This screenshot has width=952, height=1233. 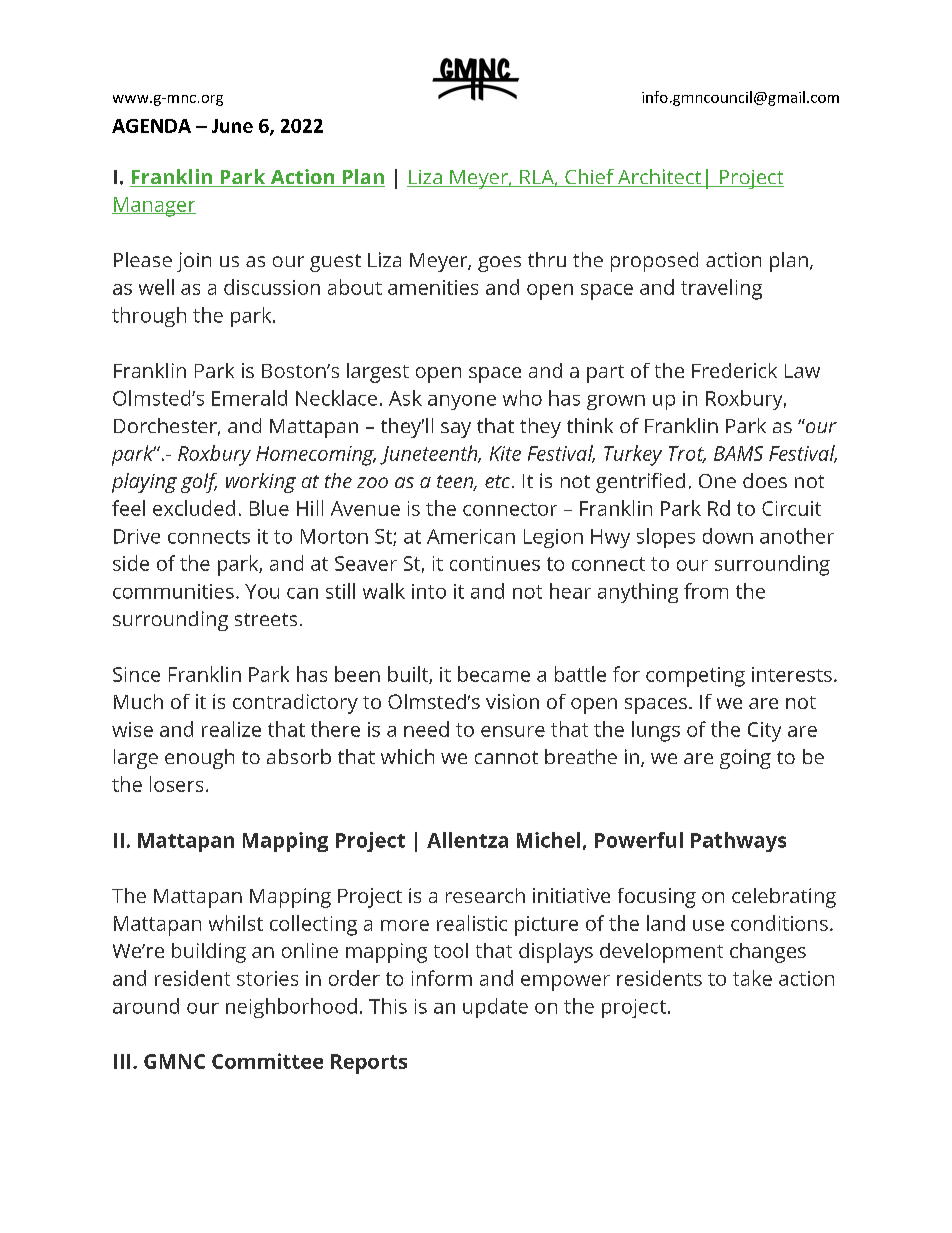 What do you see at coordinates (429, 591) in the screenshot?
I see `into` at bounding box center [429, 591].
